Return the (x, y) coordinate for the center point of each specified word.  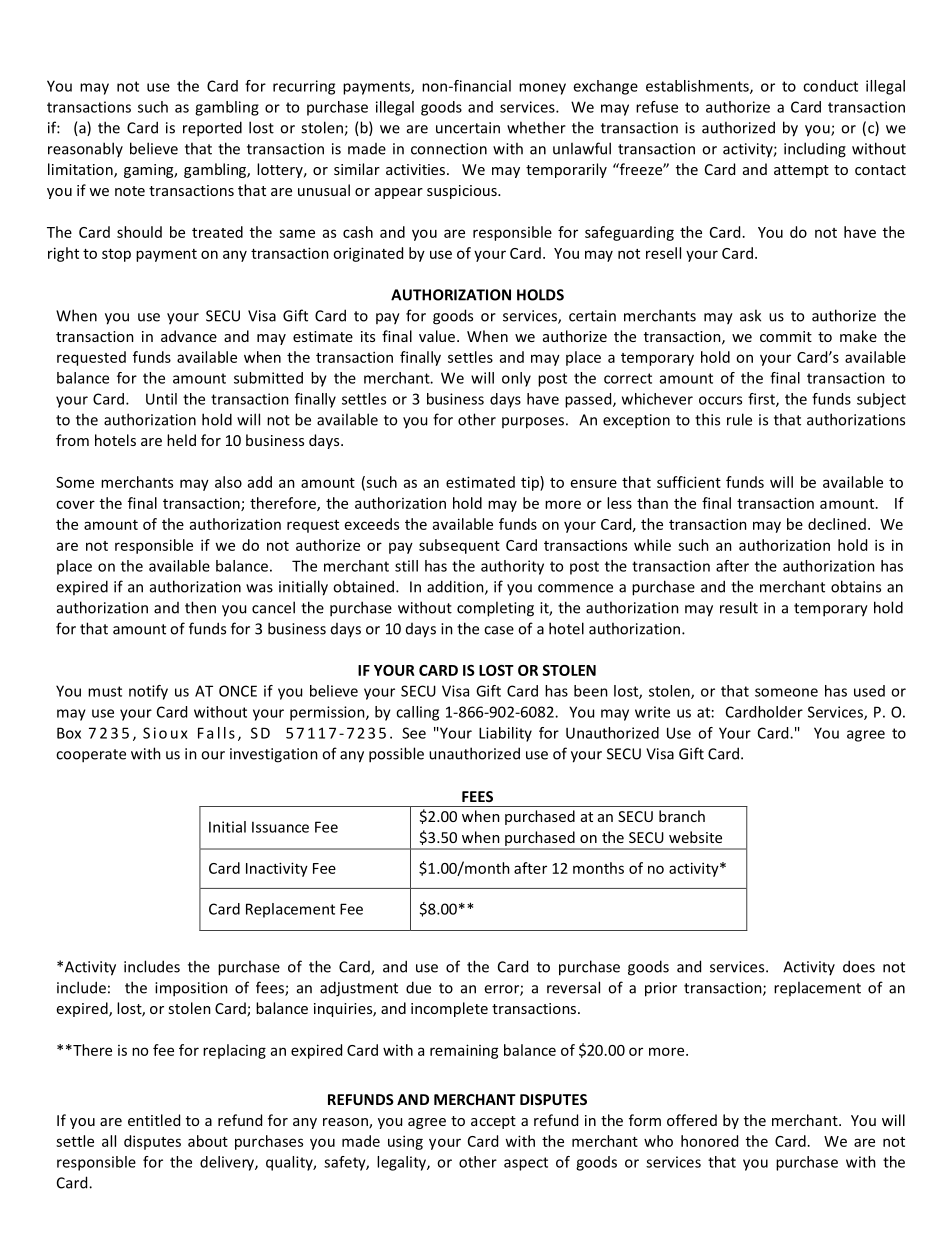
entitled (154, 1120)
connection (449, 149)
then (200, 607)
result (739, 607)
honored (709, 1141)
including (815, 150)
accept (493, 1122)
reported (212, 129)
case (499, 630)
